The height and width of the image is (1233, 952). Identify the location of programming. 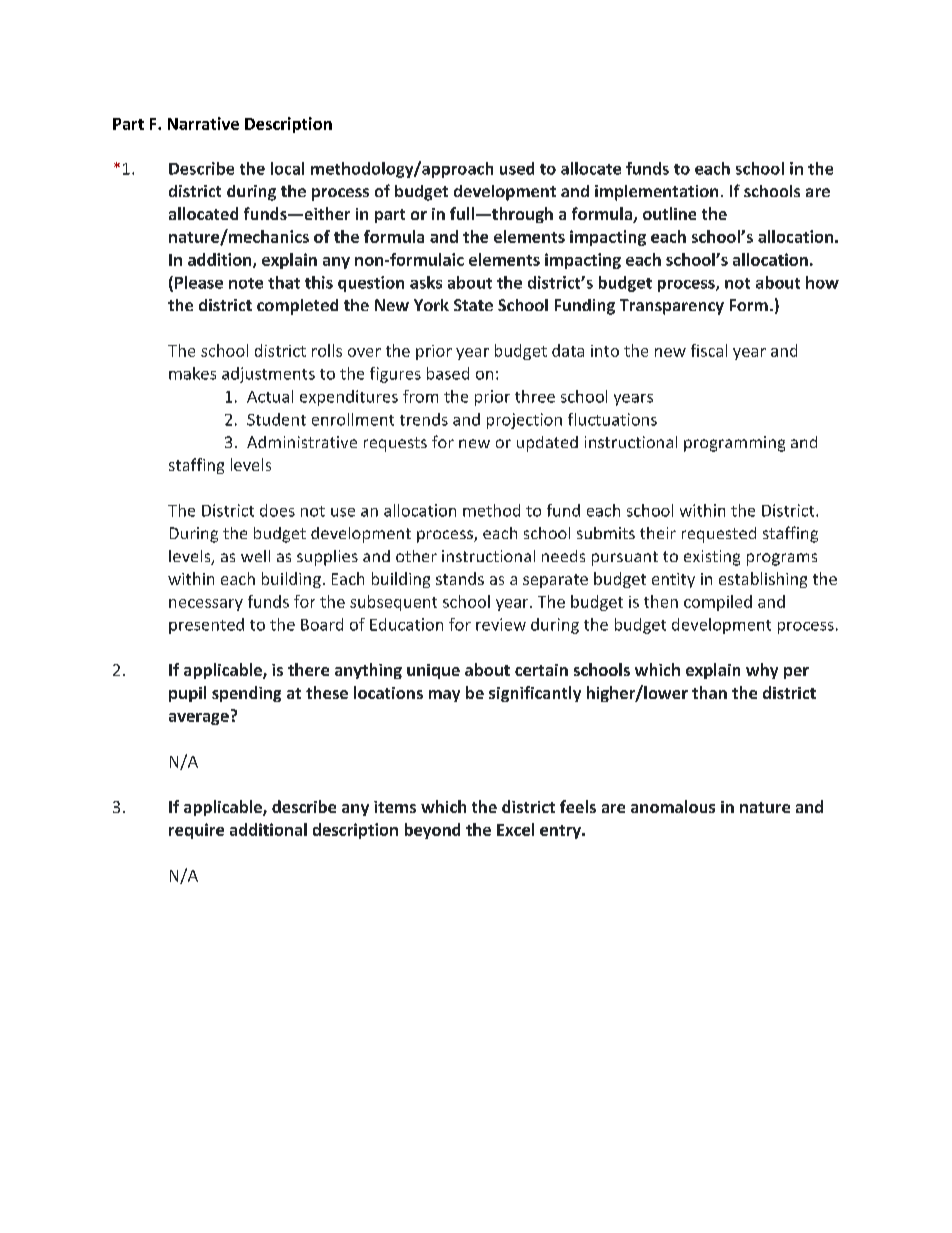
(734, 444).
